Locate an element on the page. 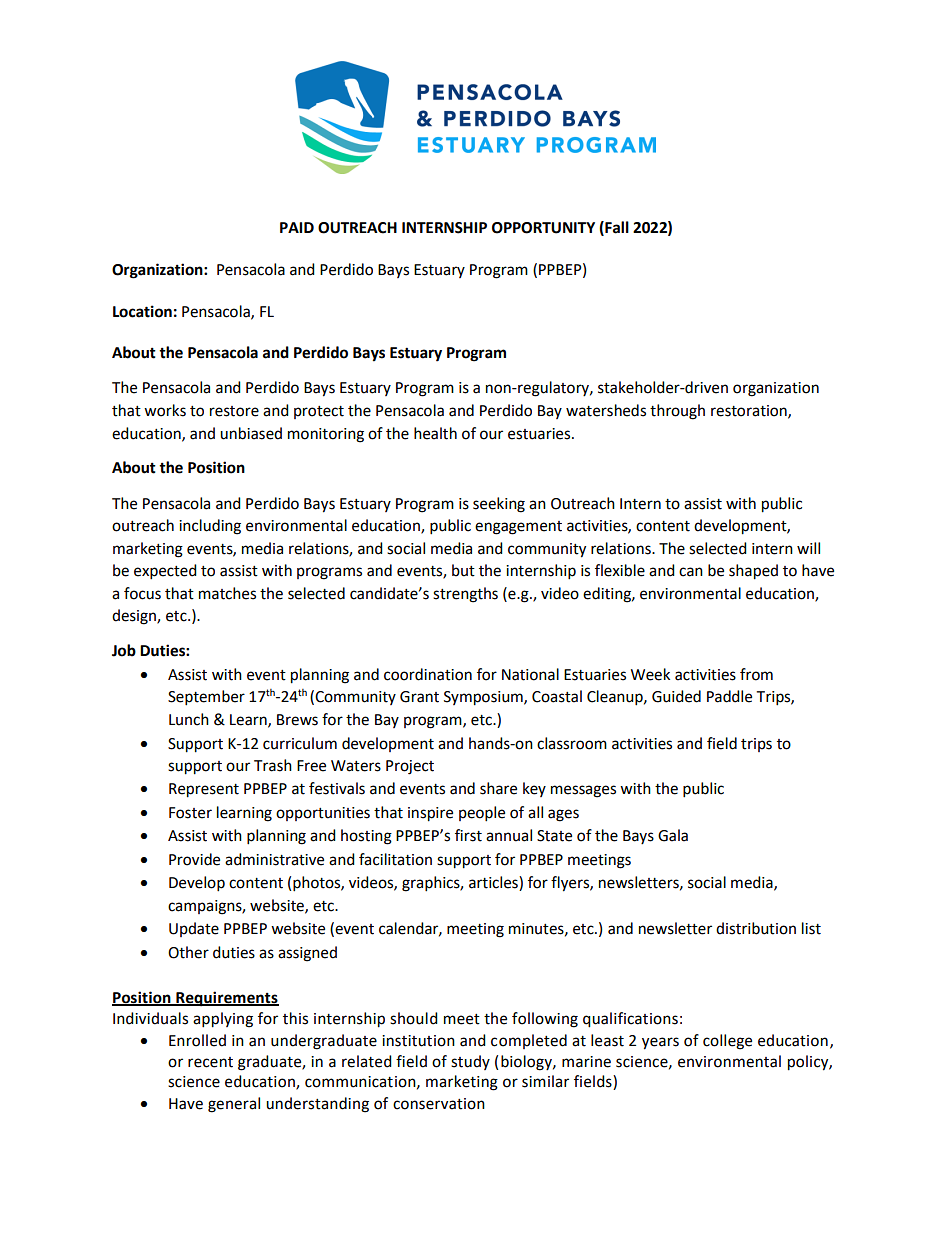  articles is located at coordinates (494, 883).
